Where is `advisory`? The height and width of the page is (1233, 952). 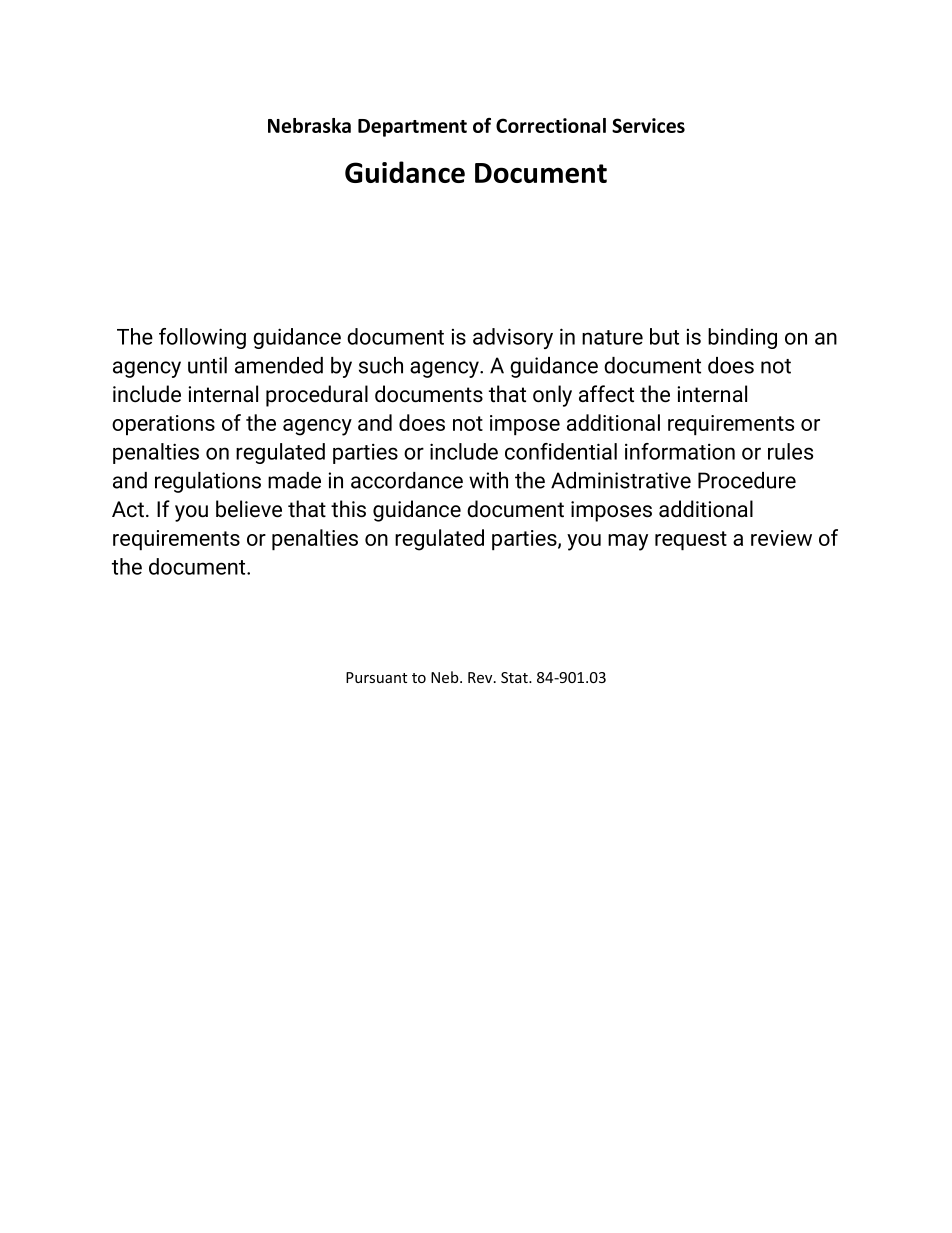 advisory is located at coordinates (513, 338).
